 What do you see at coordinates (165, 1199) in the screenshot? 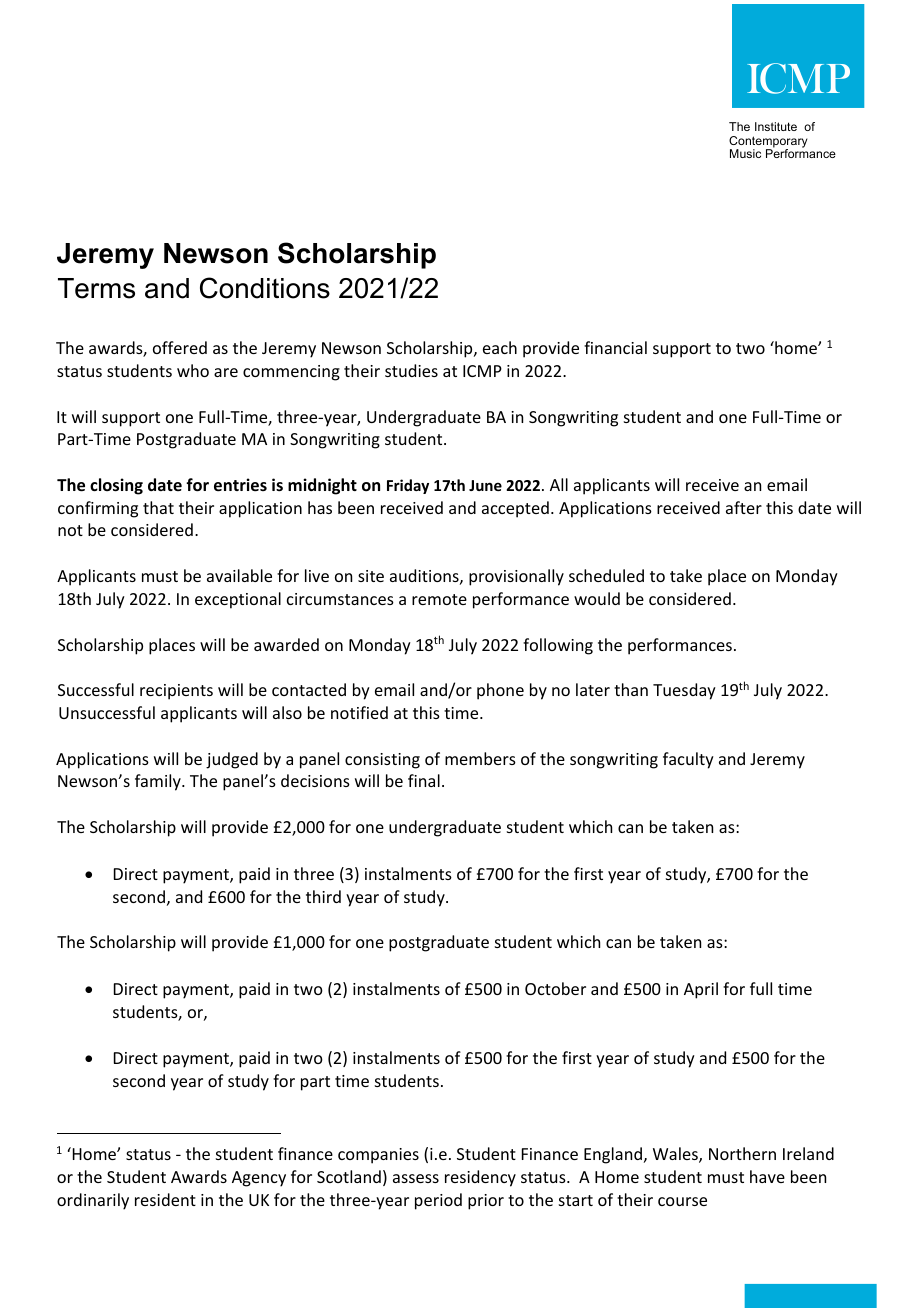
I see `resident` at bounding box center [165, 1199].
